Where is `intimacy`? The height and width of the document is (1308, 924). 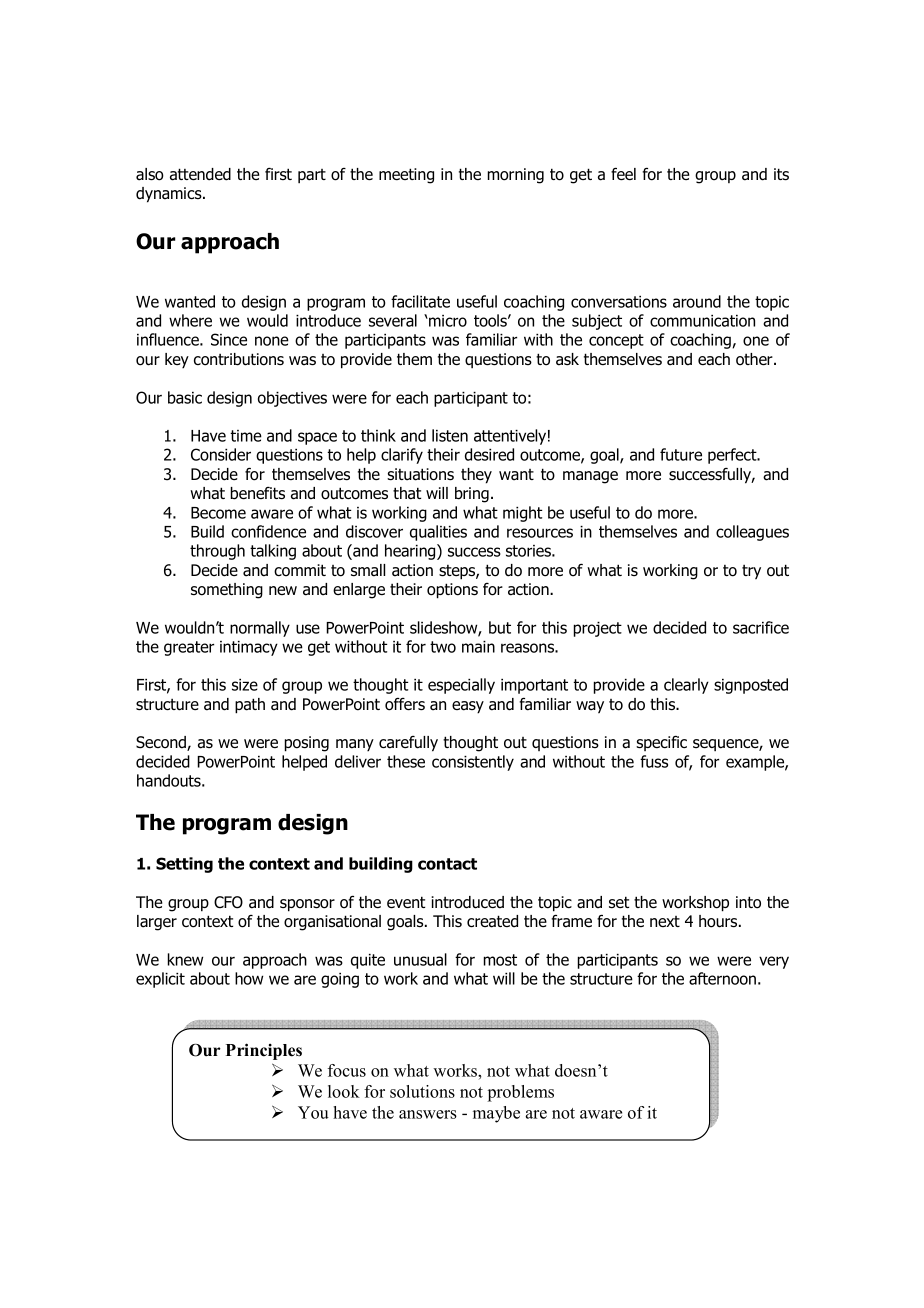
intimacy is located at coordinates (249, 648).
